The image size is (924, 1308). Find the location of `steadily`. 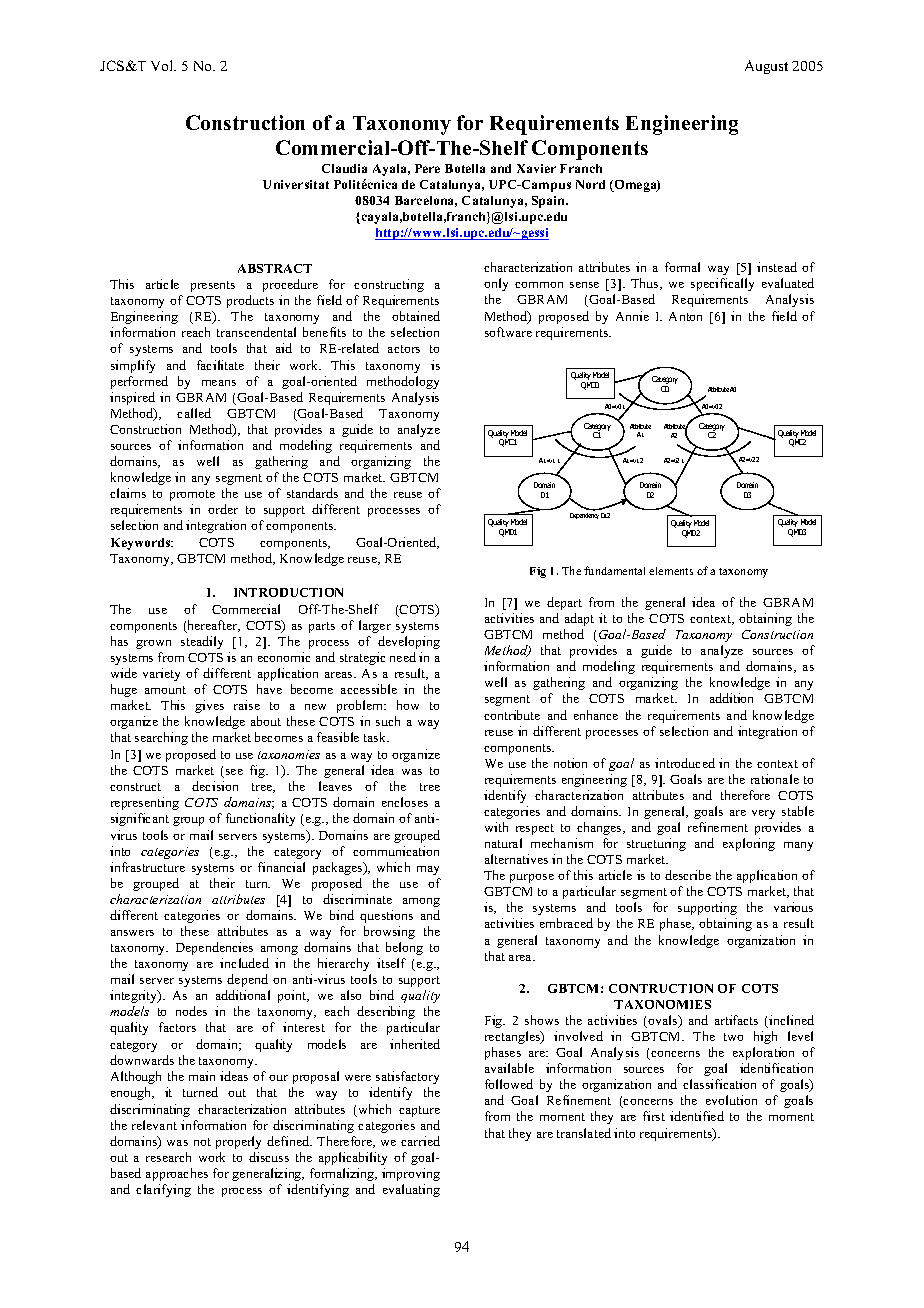

steadily is located at coordinates (202, 642).
